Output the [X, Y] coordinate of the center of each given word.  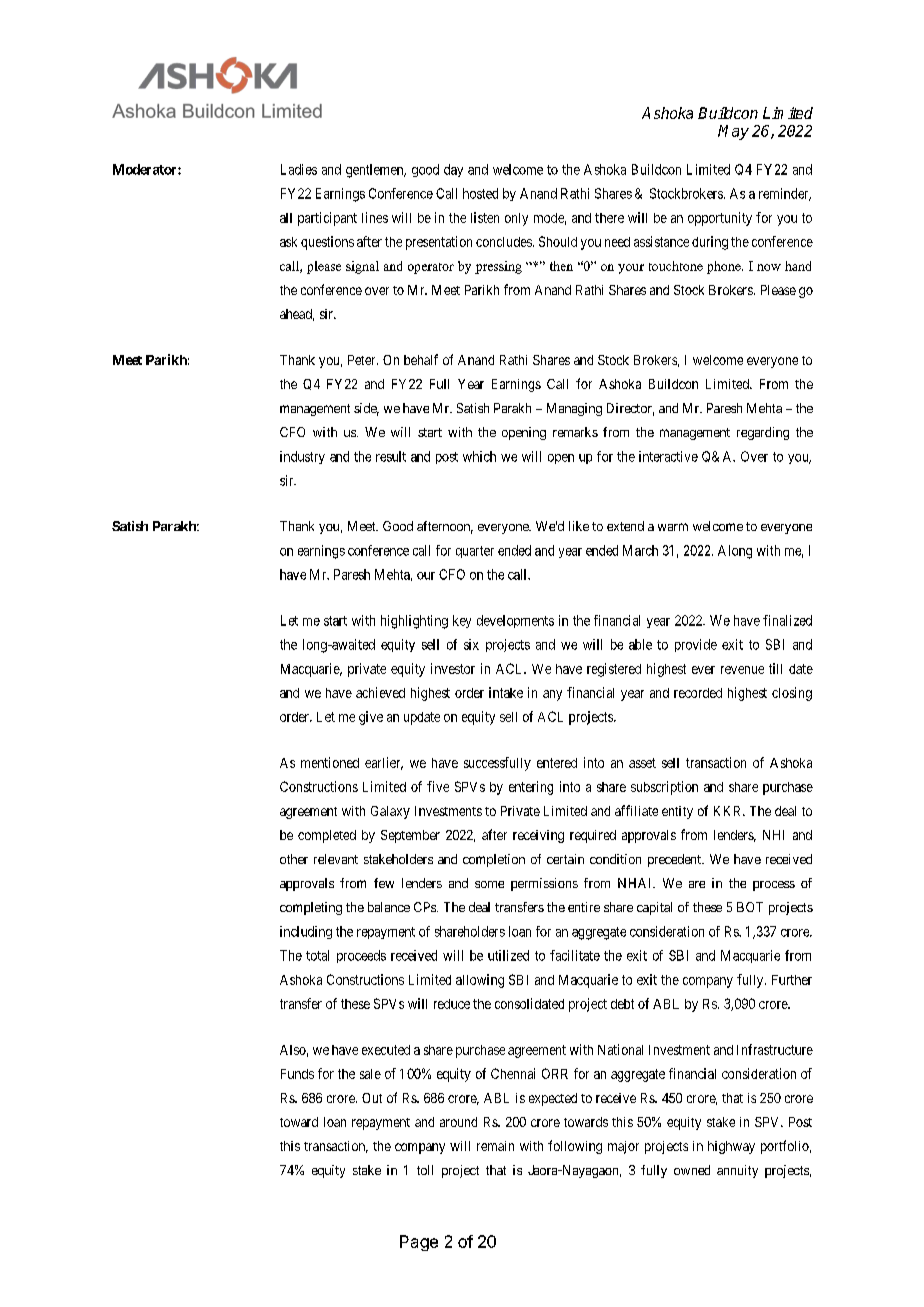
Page [419, 1243]
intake [506, 692]
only [516, 219]
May [733, 132]
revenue [742, 670]
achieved [380, 692]
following [575, 1147]
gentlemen [376, 171]
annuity [737, 1171]
